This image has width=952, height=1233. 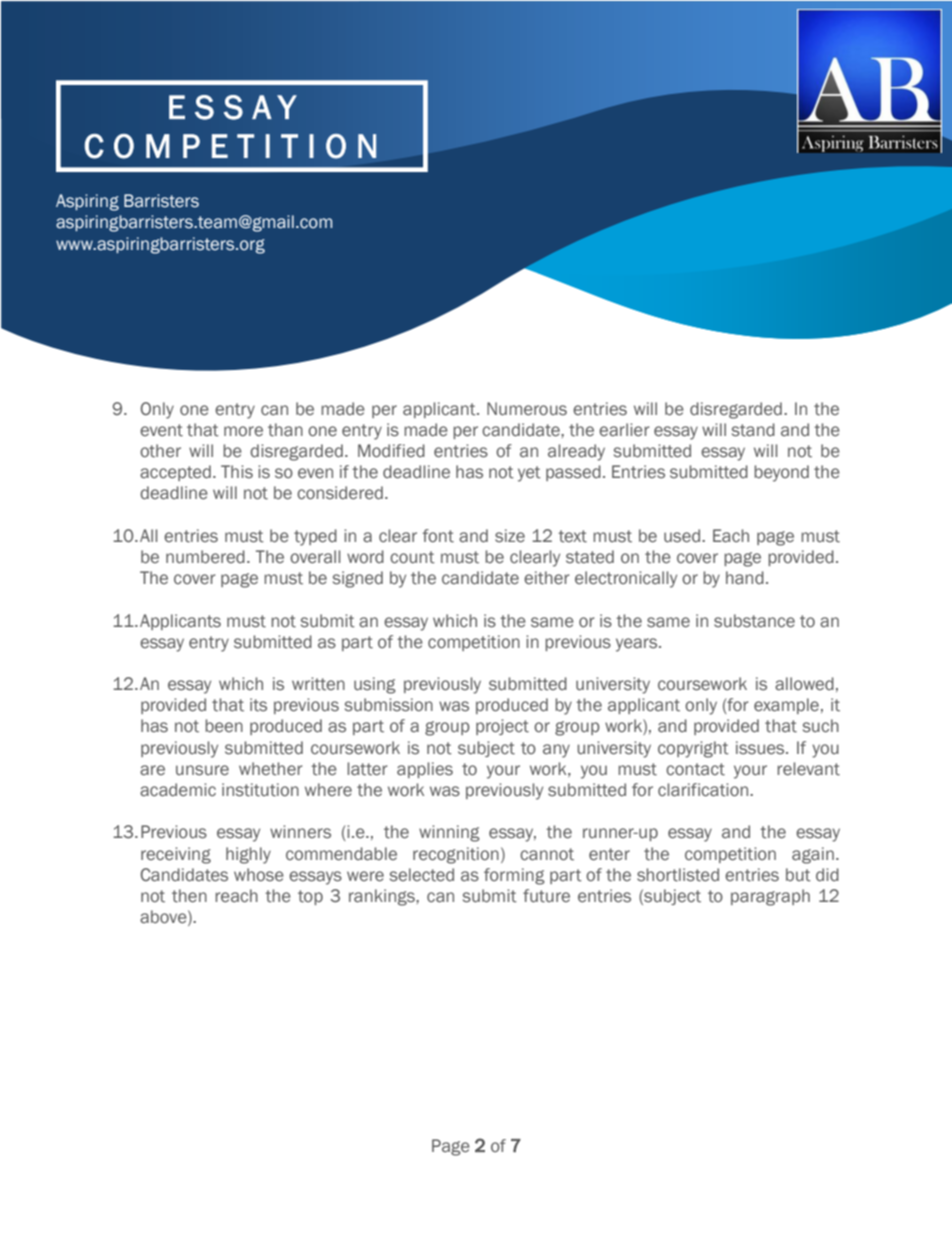 I want to click on either, so click(x=547, y=578).
